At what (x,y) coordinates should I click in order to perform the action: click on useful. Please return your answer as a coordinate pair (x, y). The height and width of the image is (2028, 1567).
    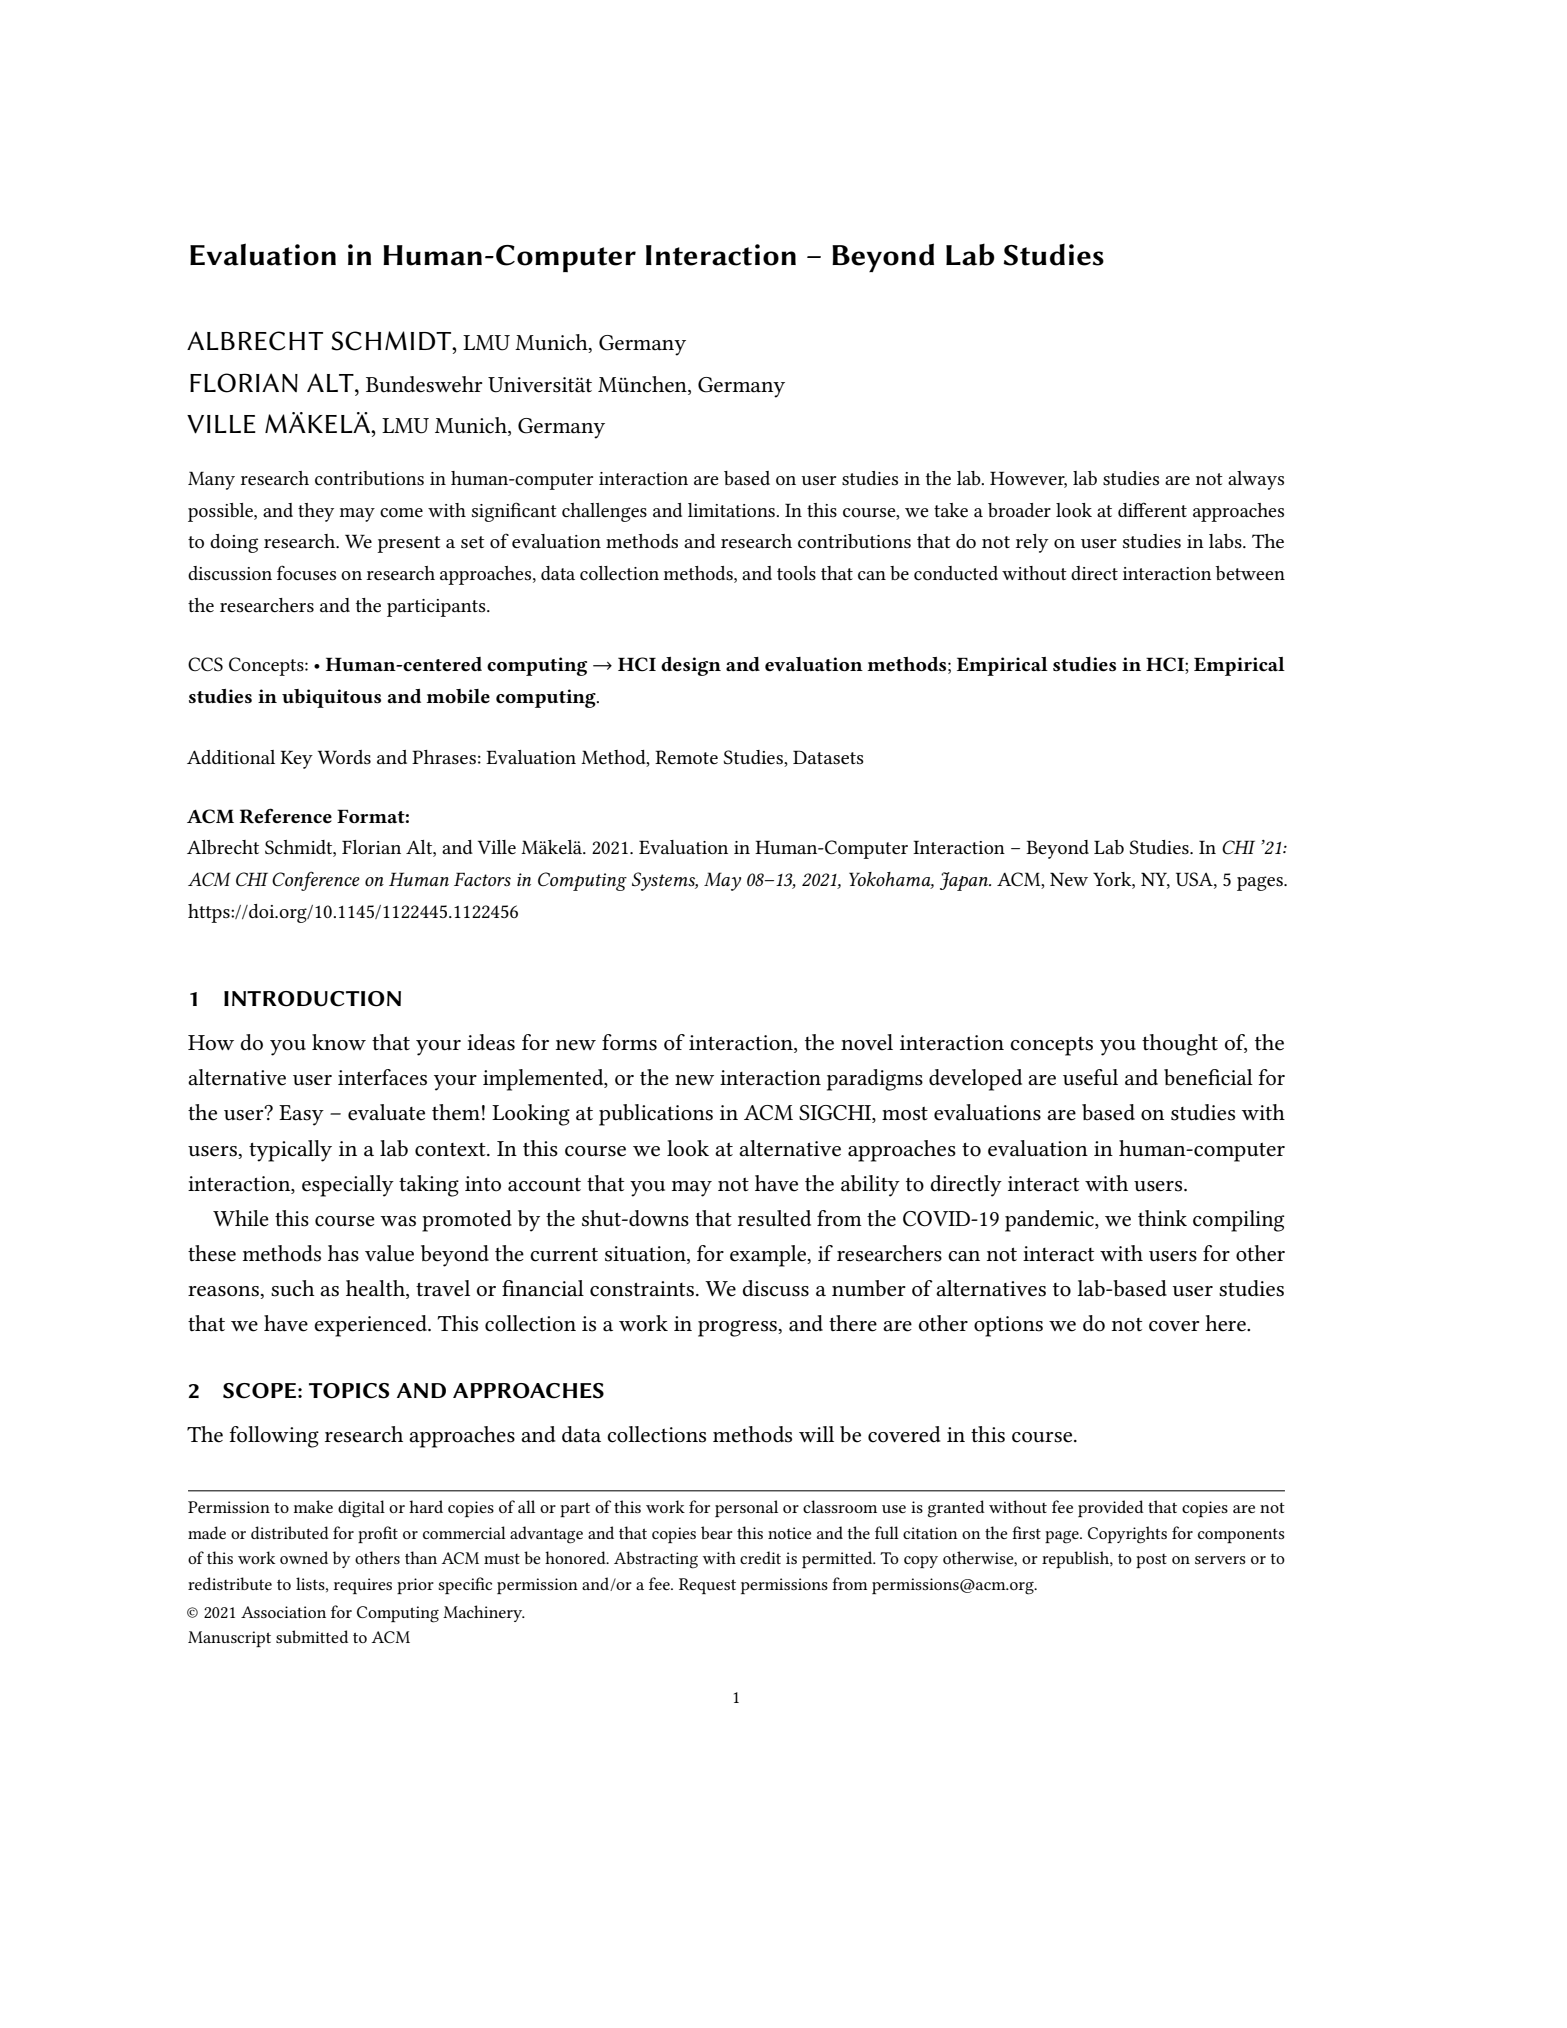
    Looking at the image, I should click on (1090, 1077).
